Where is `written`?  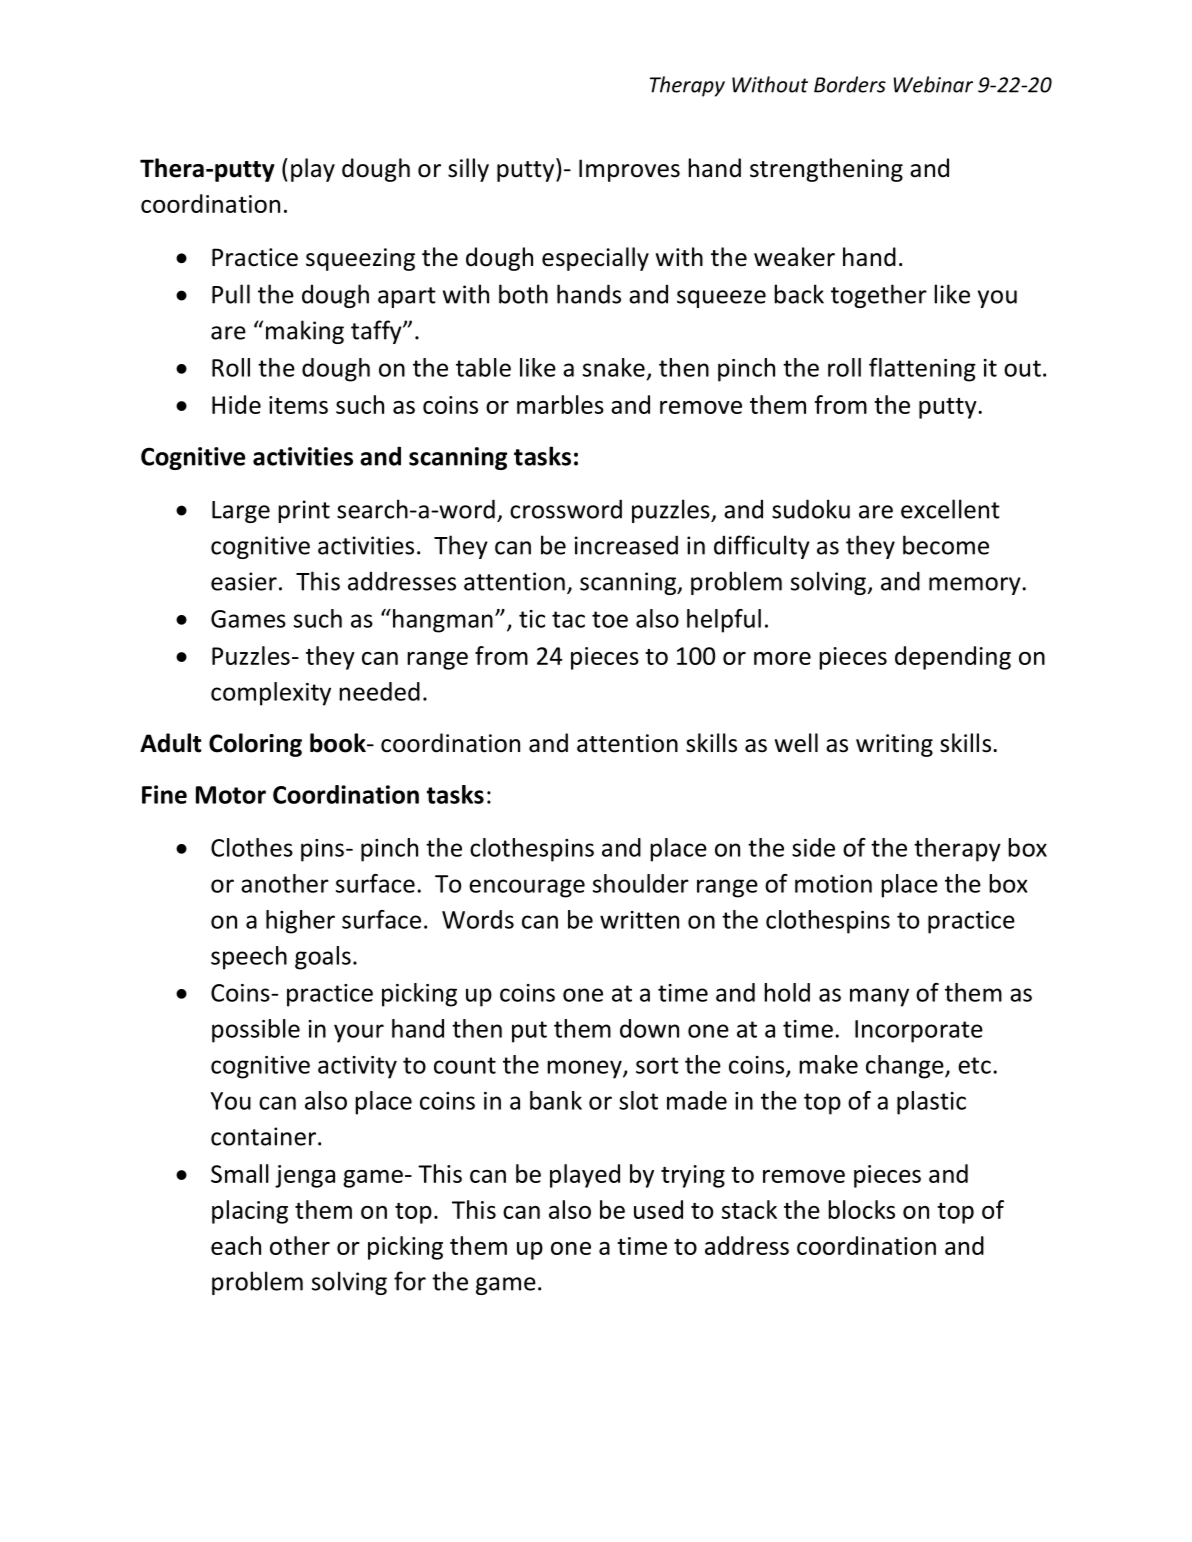 written is located at coordinates (639, 920).
